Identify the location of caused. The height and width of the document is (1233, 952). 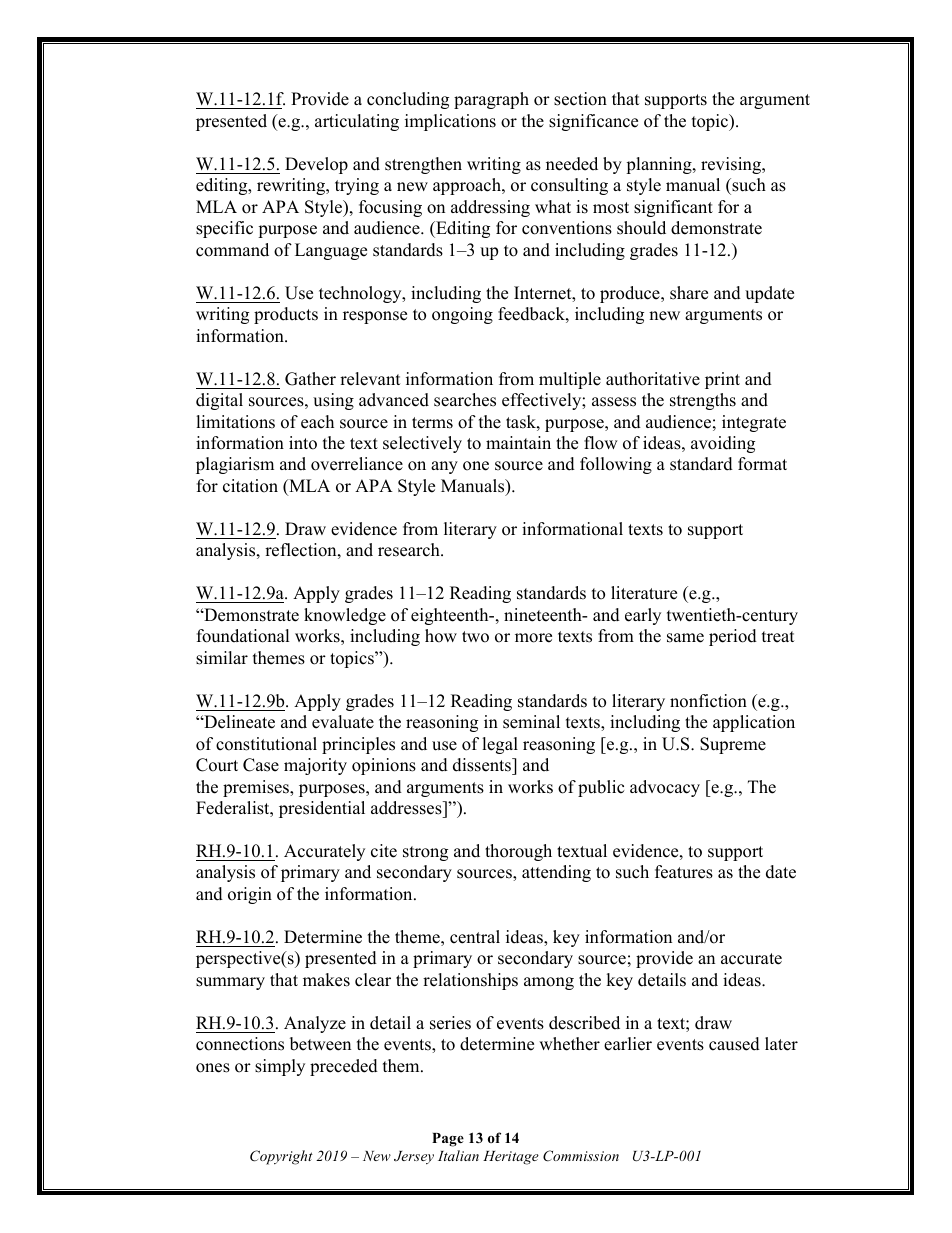
(734, 1044).
